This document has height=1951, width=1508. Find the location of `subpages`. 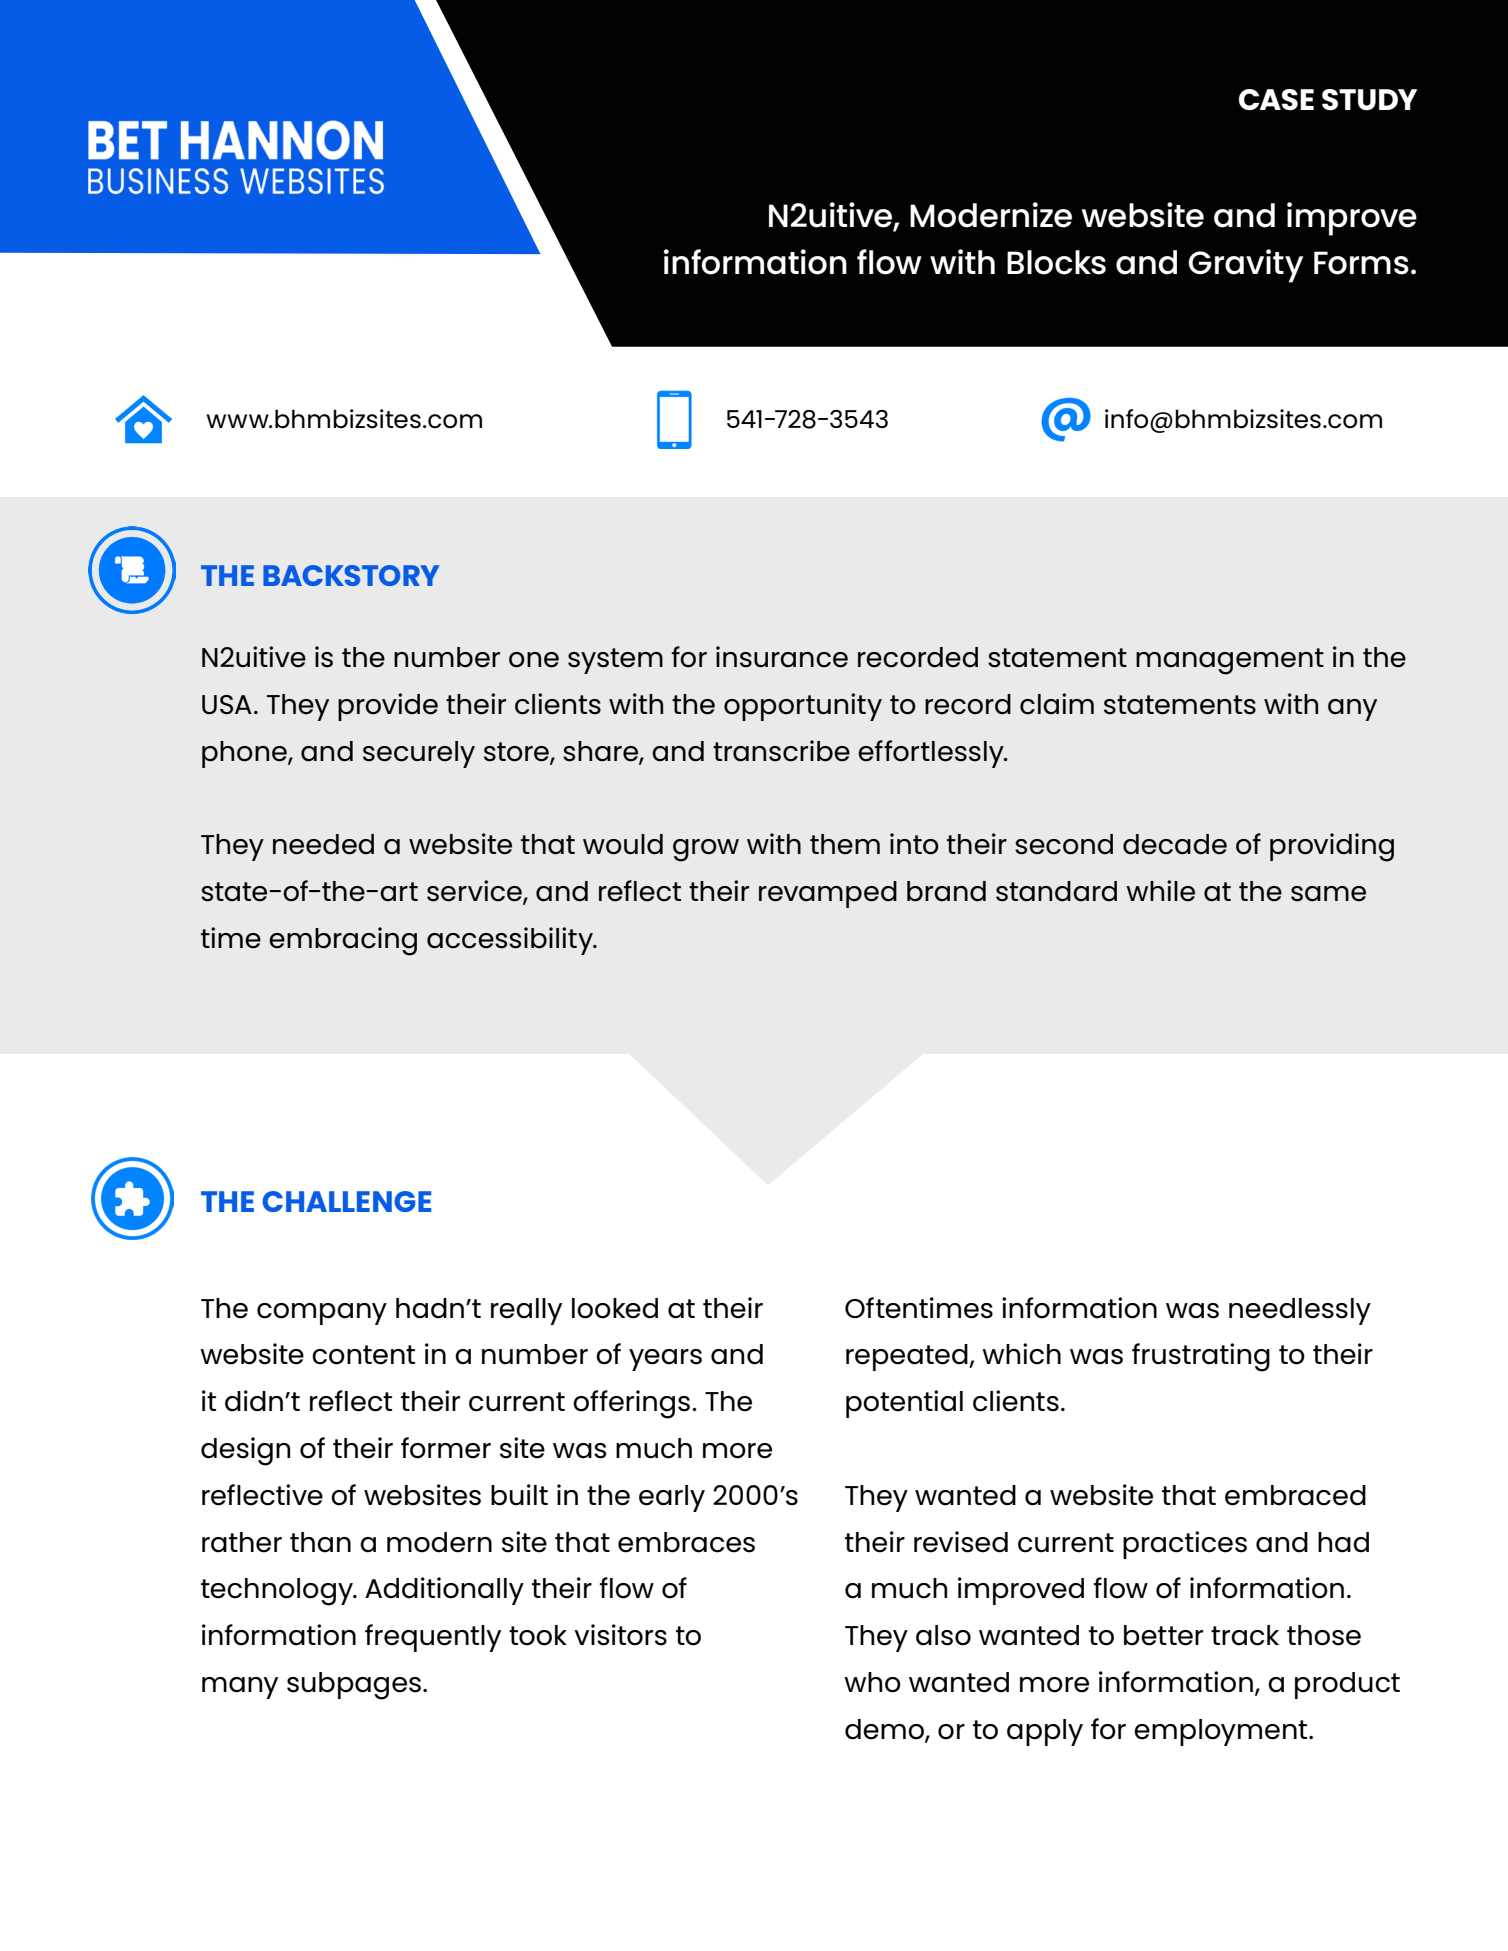

subpages is located at coordinates (354, 1686).
